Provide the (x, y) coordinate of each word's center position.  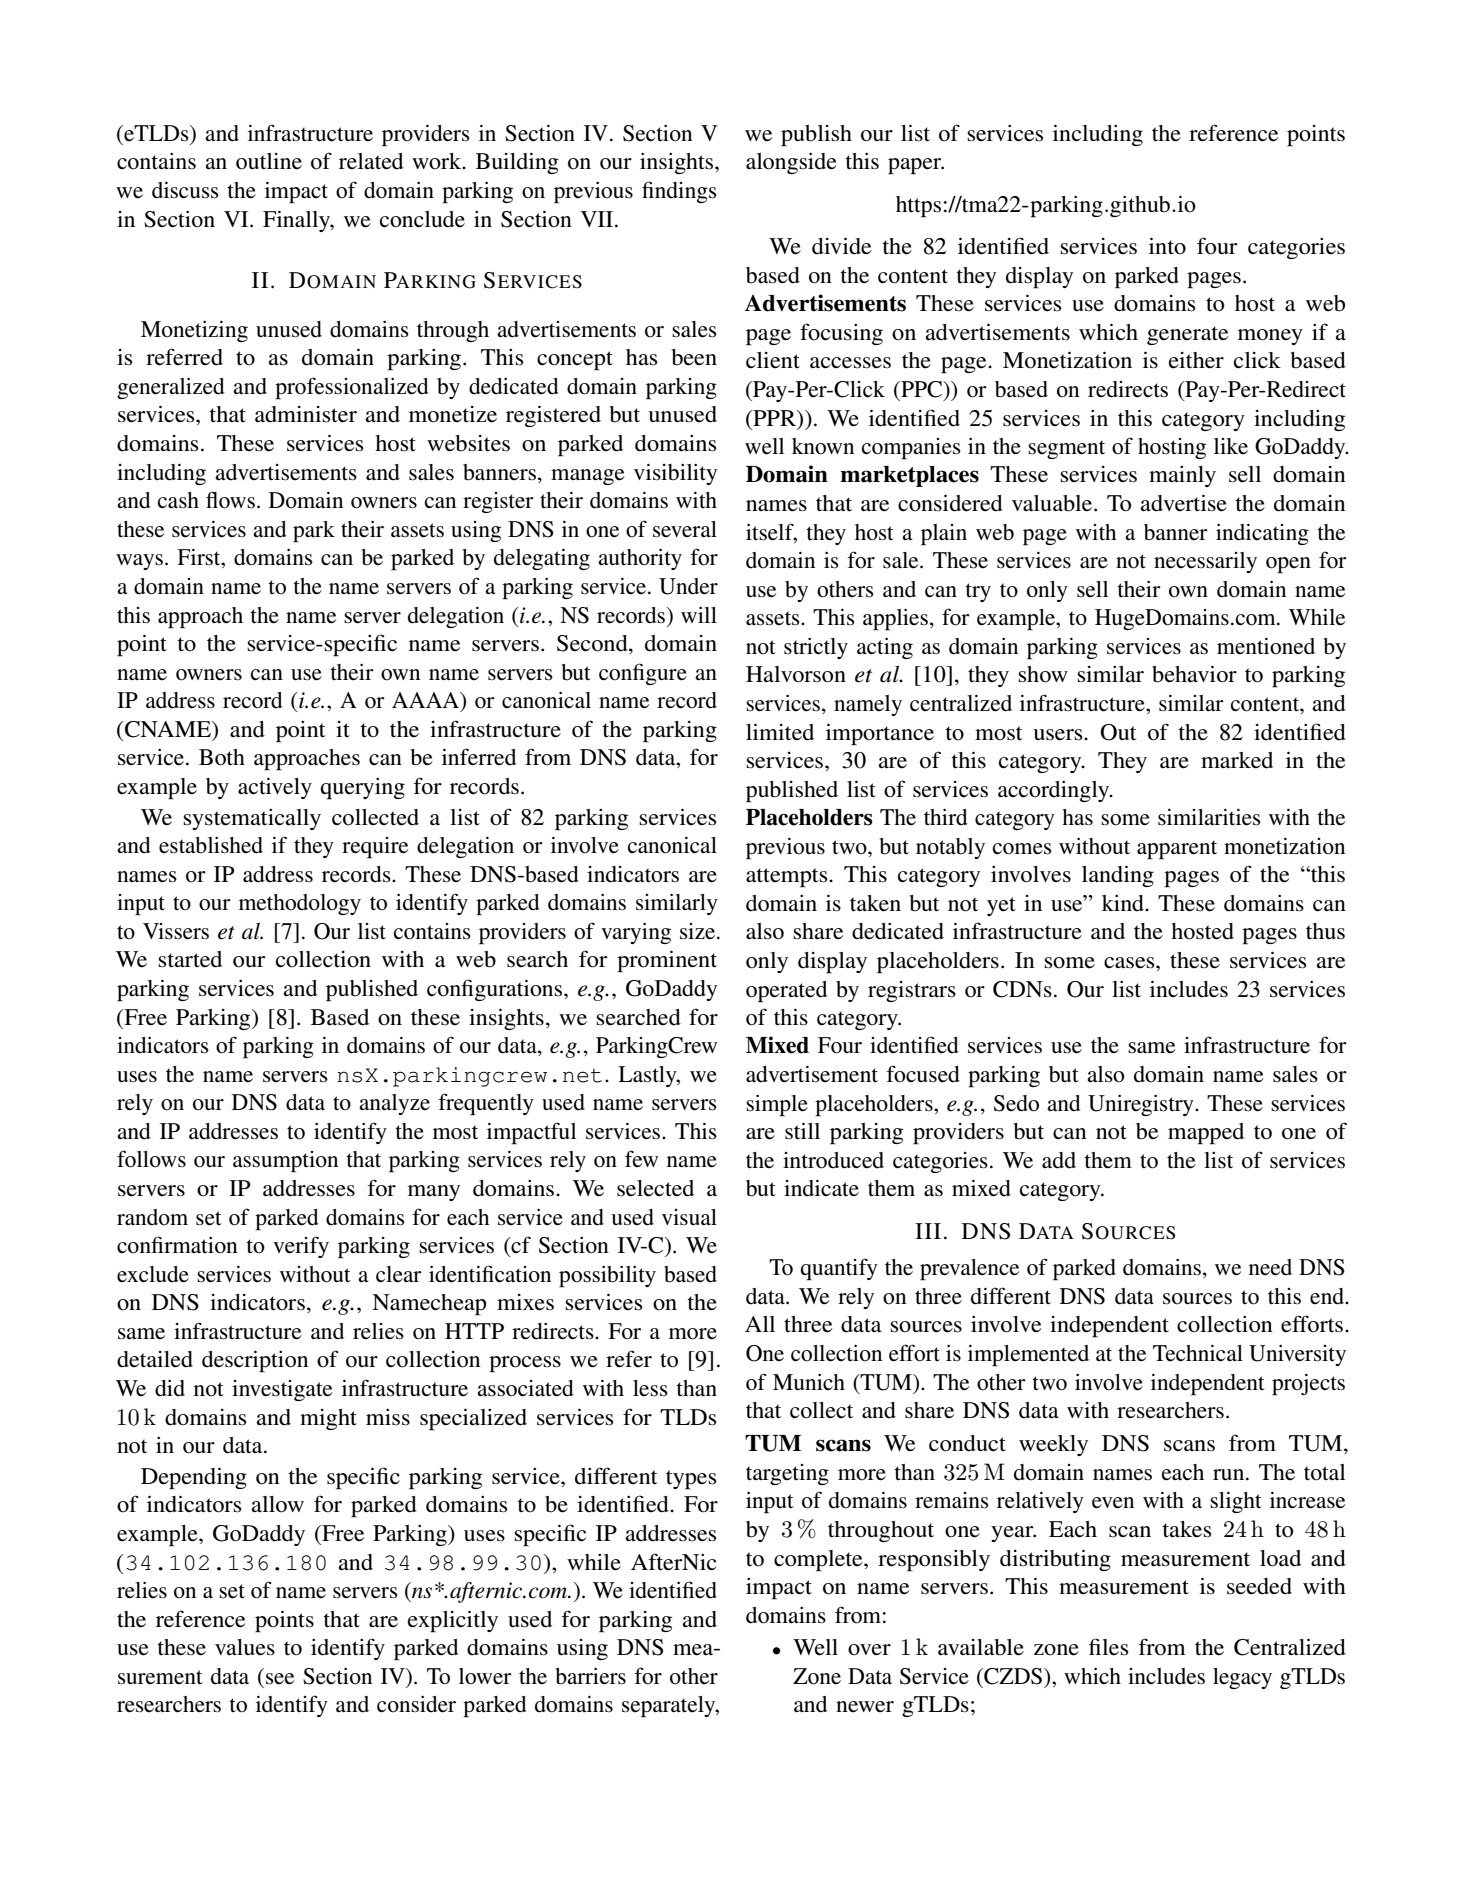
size (699, 931)
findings (679, 192)
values (245, 1647)
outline (269, 161)
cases (1130, 963)
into (1167, 246)
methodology (300, 904)
